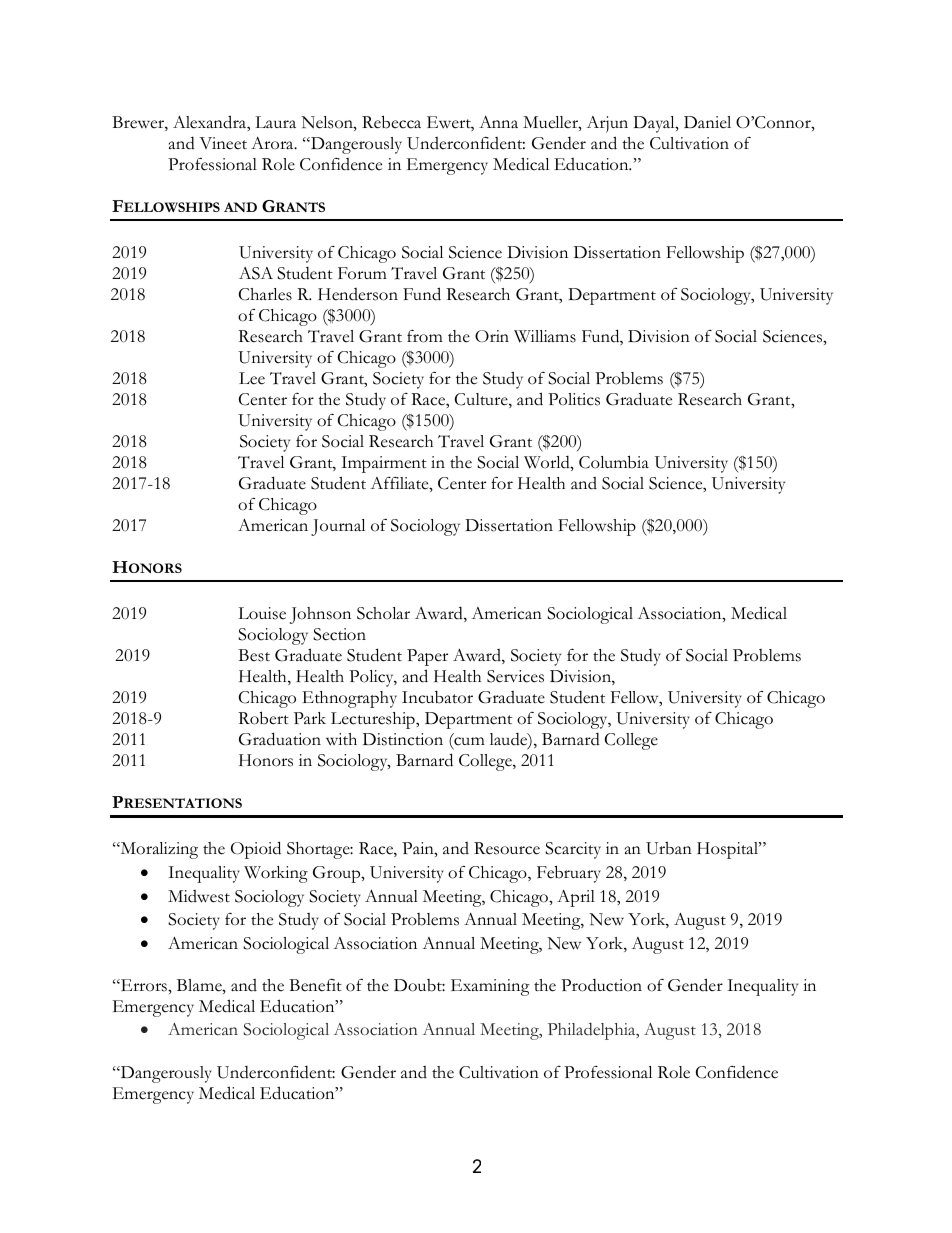 Image resolution: width=952 pixels, height=1233 pixels. Describe the element at coordinates (425, 336) in the page. I see `from` at that location.
